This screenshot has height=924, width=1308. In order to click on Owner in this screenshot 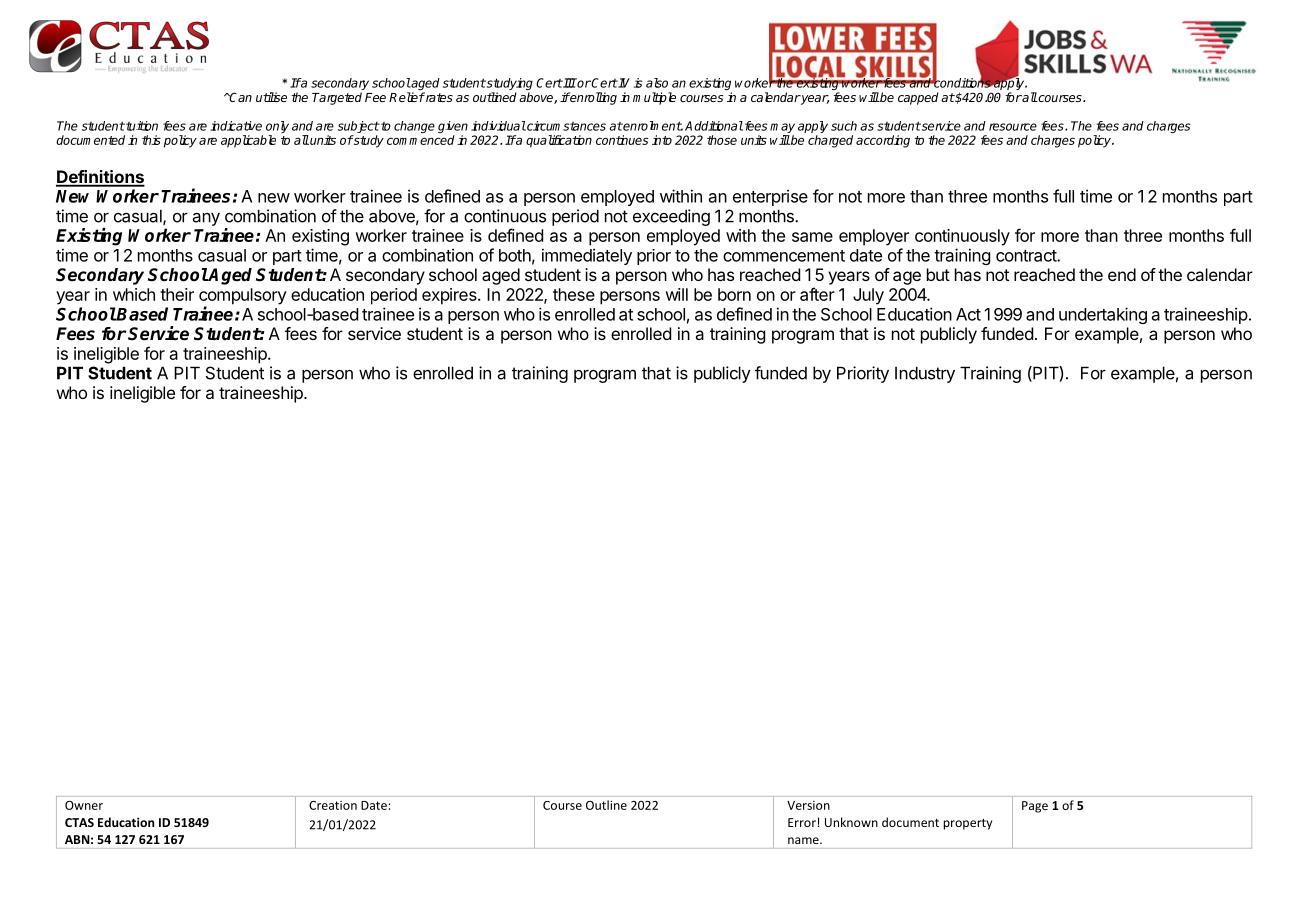, I will do `click(84, 805)`.
